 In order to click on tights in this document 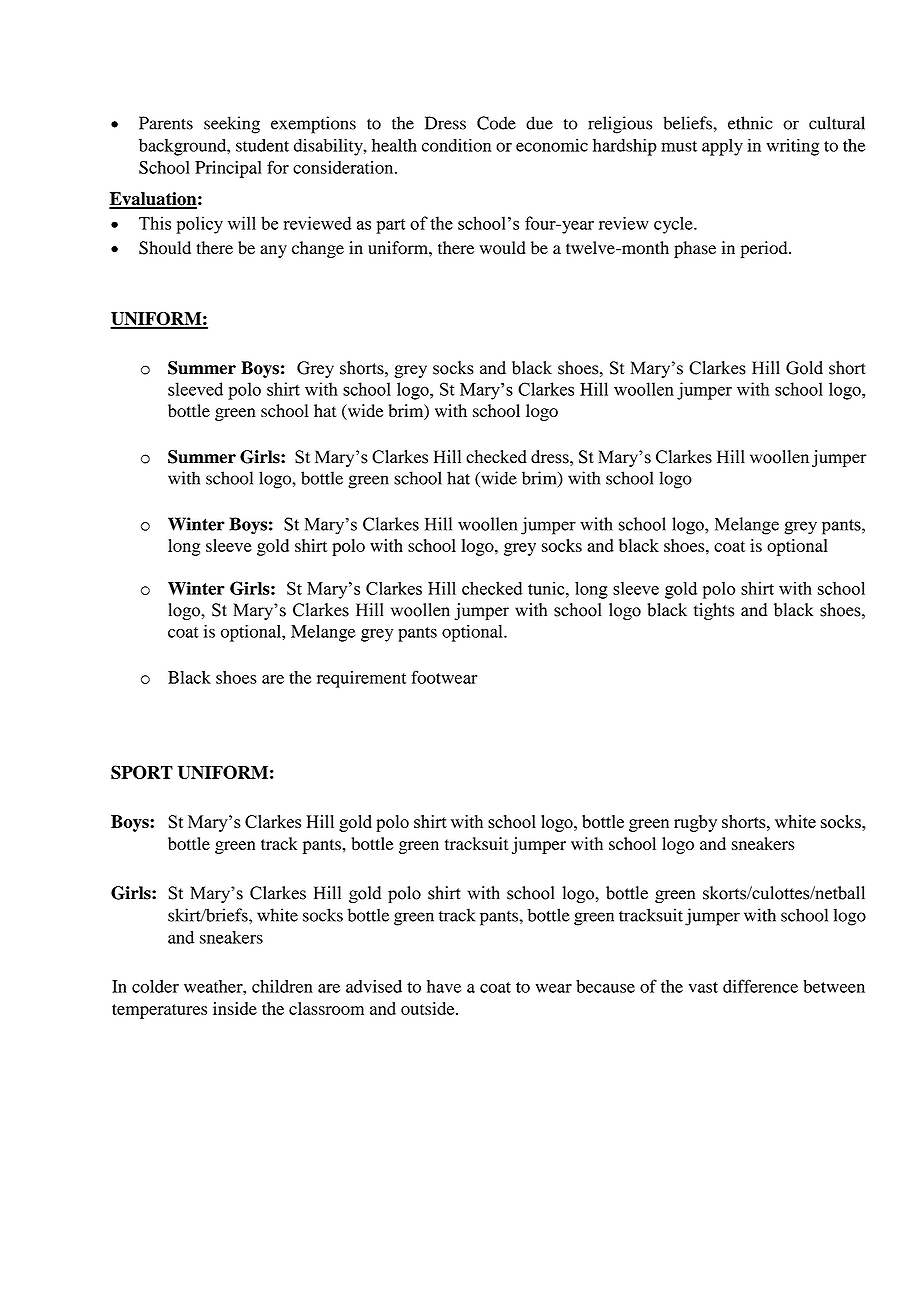, I will do `click(714, 611)`.
